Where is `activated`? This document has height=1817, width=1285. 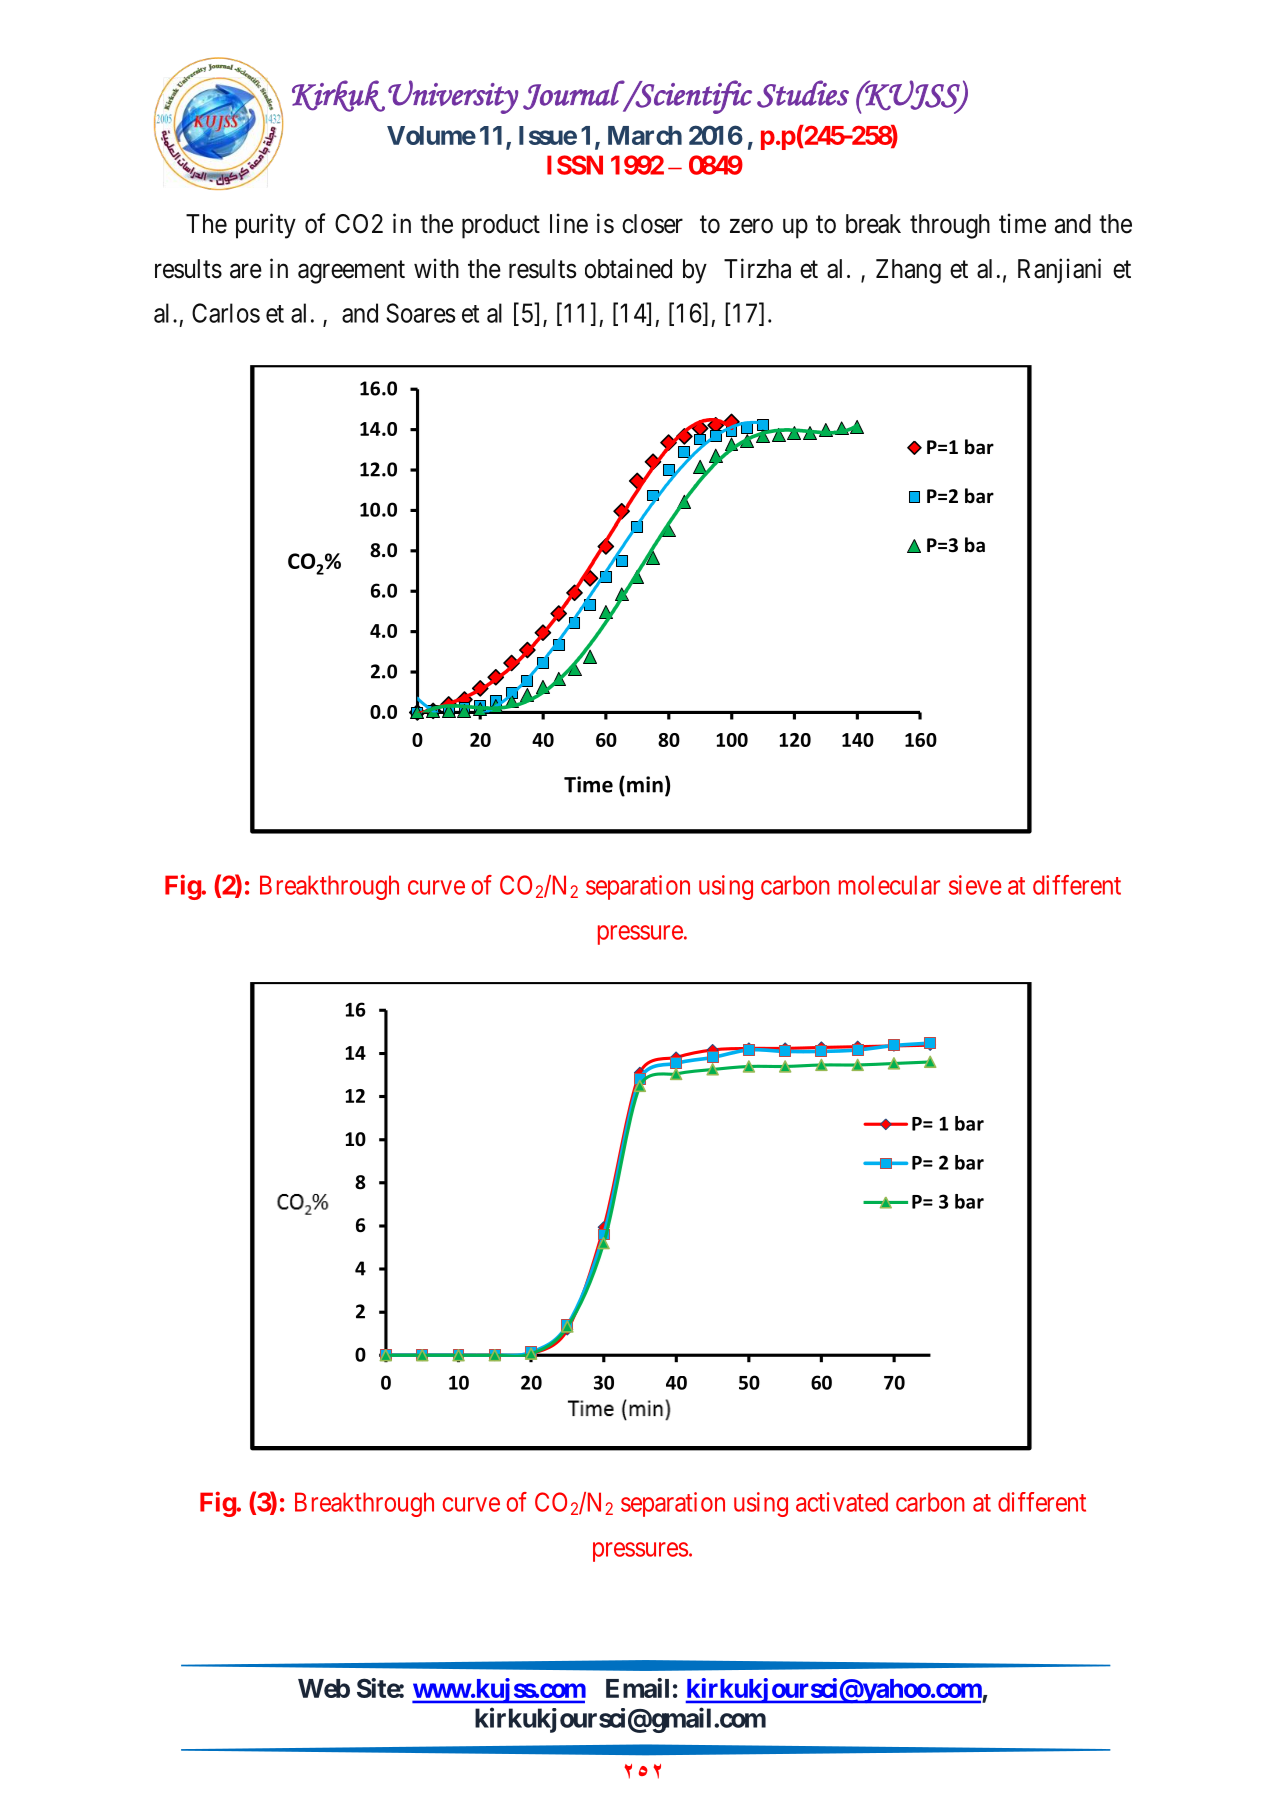 activated is located at coordinates (842, 1502).
